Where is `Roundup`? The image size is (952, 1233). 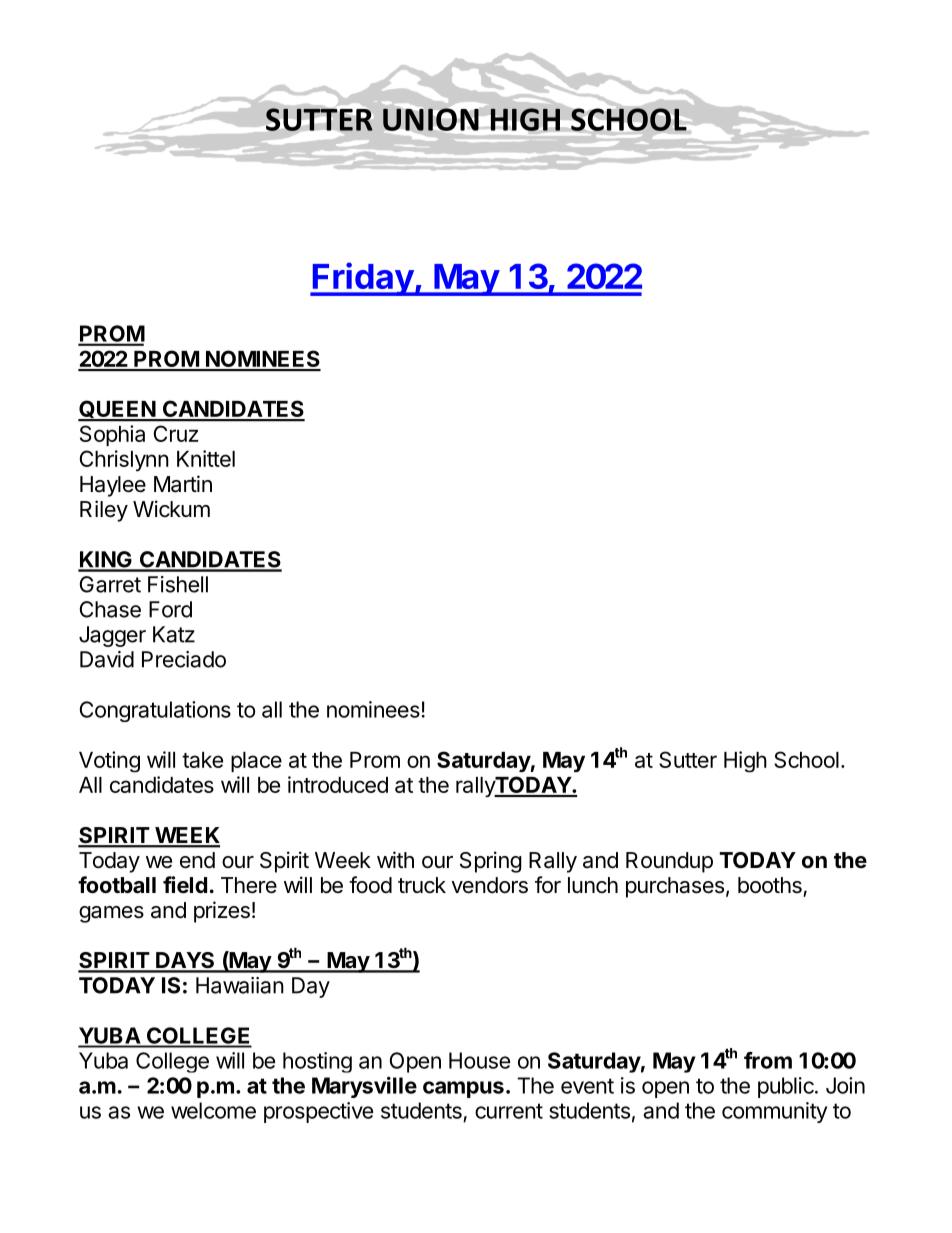 Roundup is located at coordinates (669, 862).
